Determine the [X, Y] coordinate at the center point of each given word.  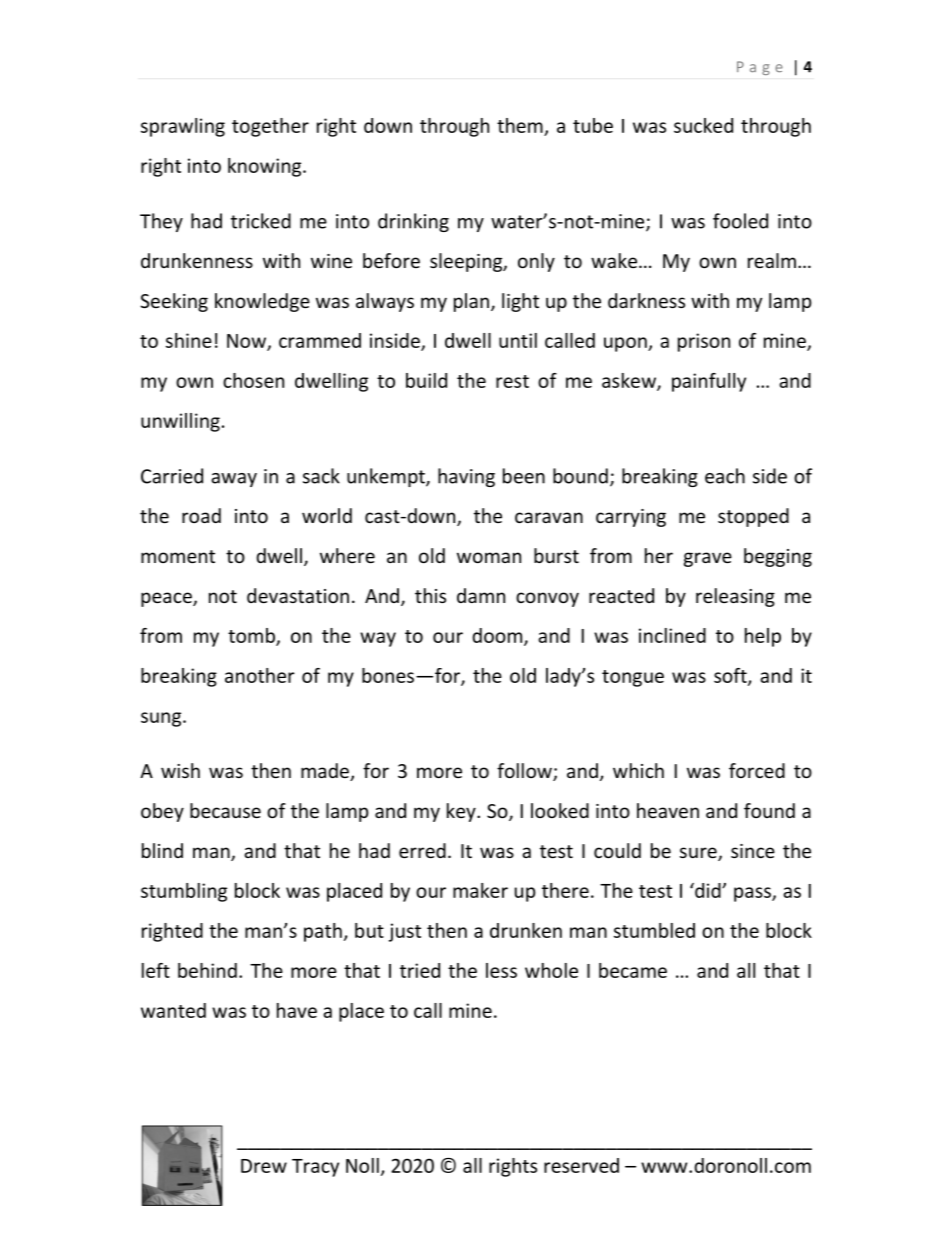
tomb [252, 636]
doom [498, 636]
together [270, 127]
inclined [672, 635]
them [520, 125]
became [633, 970]
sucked [703, 125]
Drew [264, 1166]
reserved [581, 1165]
